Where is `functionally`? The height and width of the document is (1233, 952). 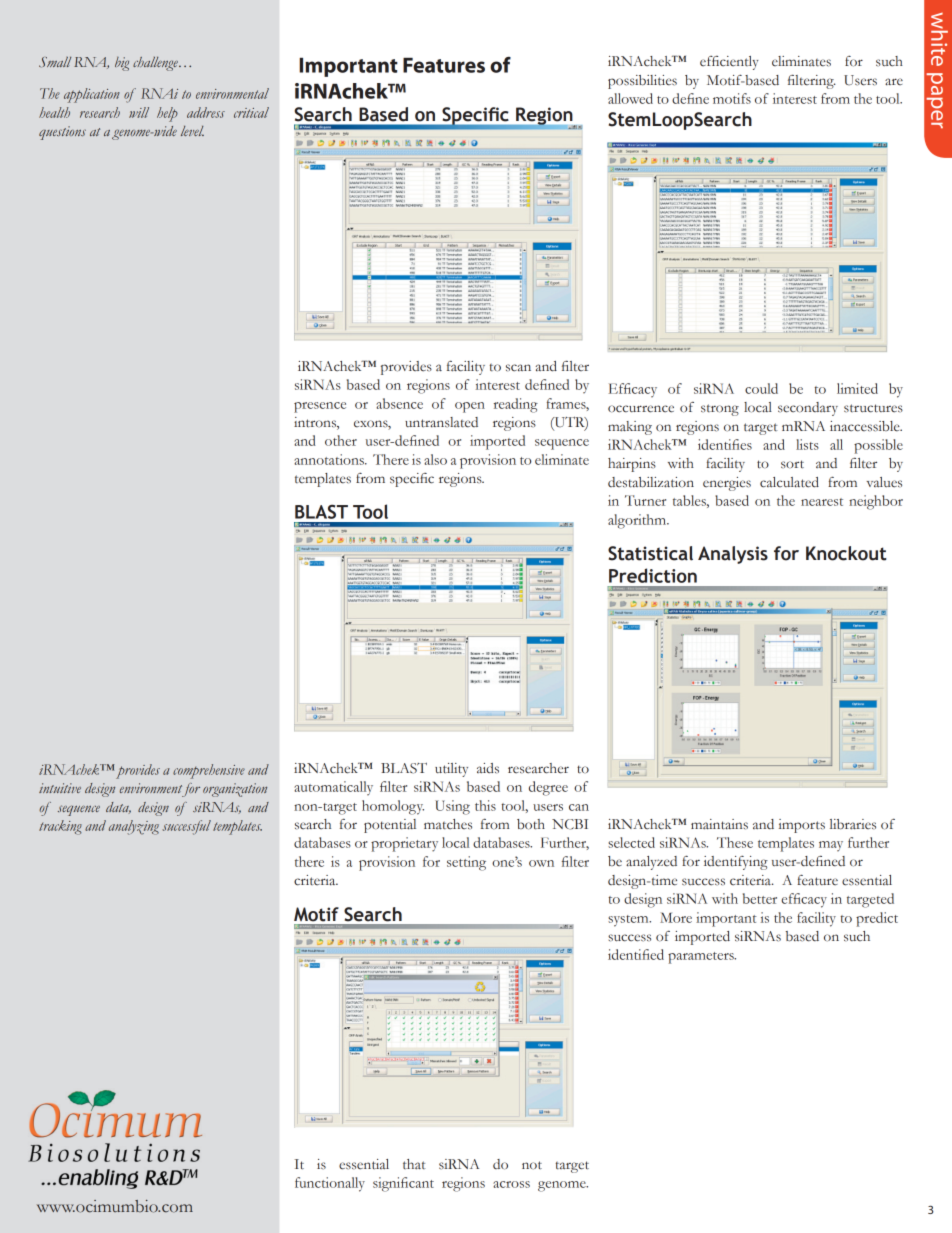
functionally is located at coordinates (330, 1184).
